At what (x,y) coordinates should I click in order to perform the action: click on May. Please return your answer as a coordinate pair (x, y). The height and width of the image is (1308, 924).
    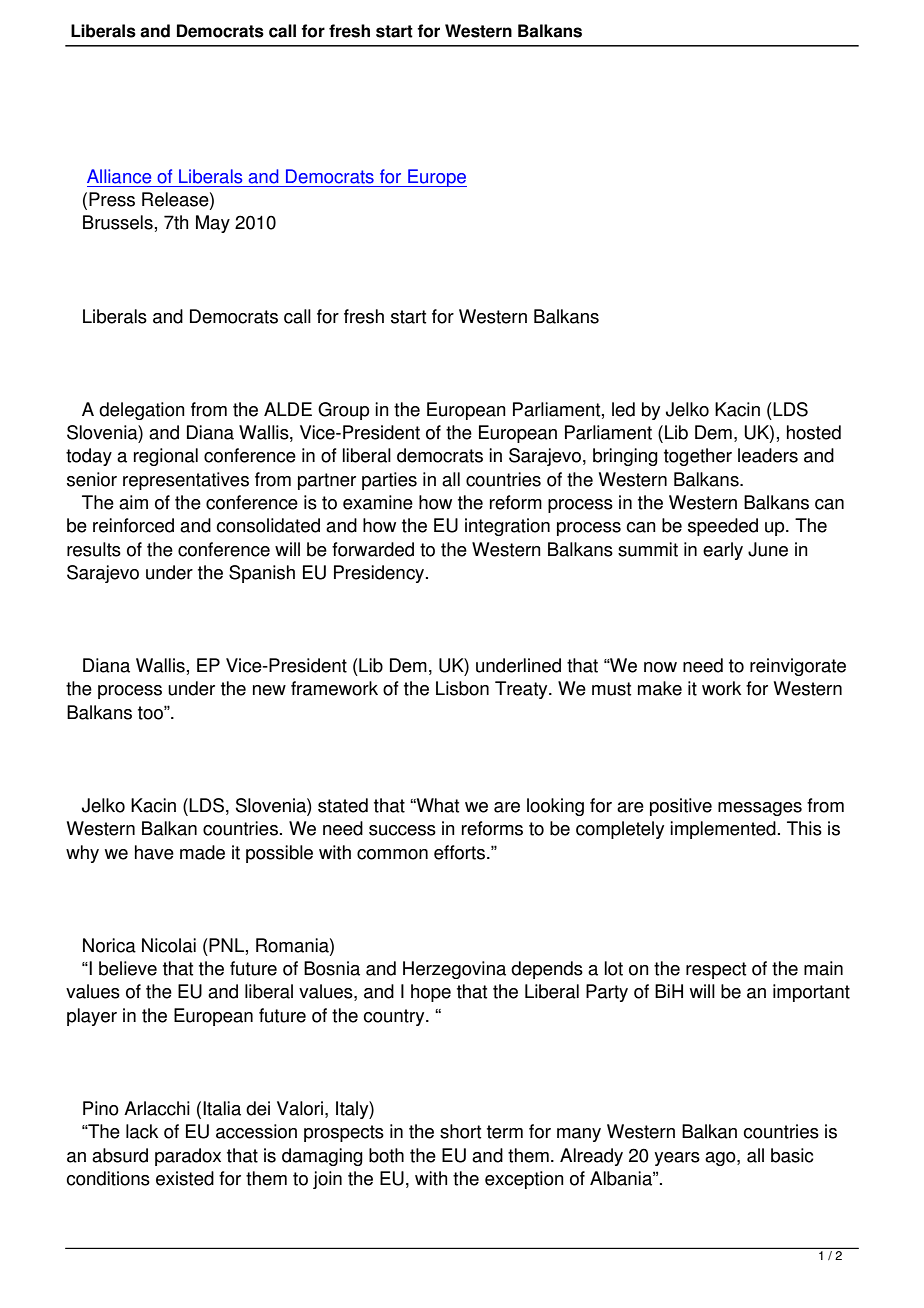
    Looking at the image, I should click on (213, 224).
